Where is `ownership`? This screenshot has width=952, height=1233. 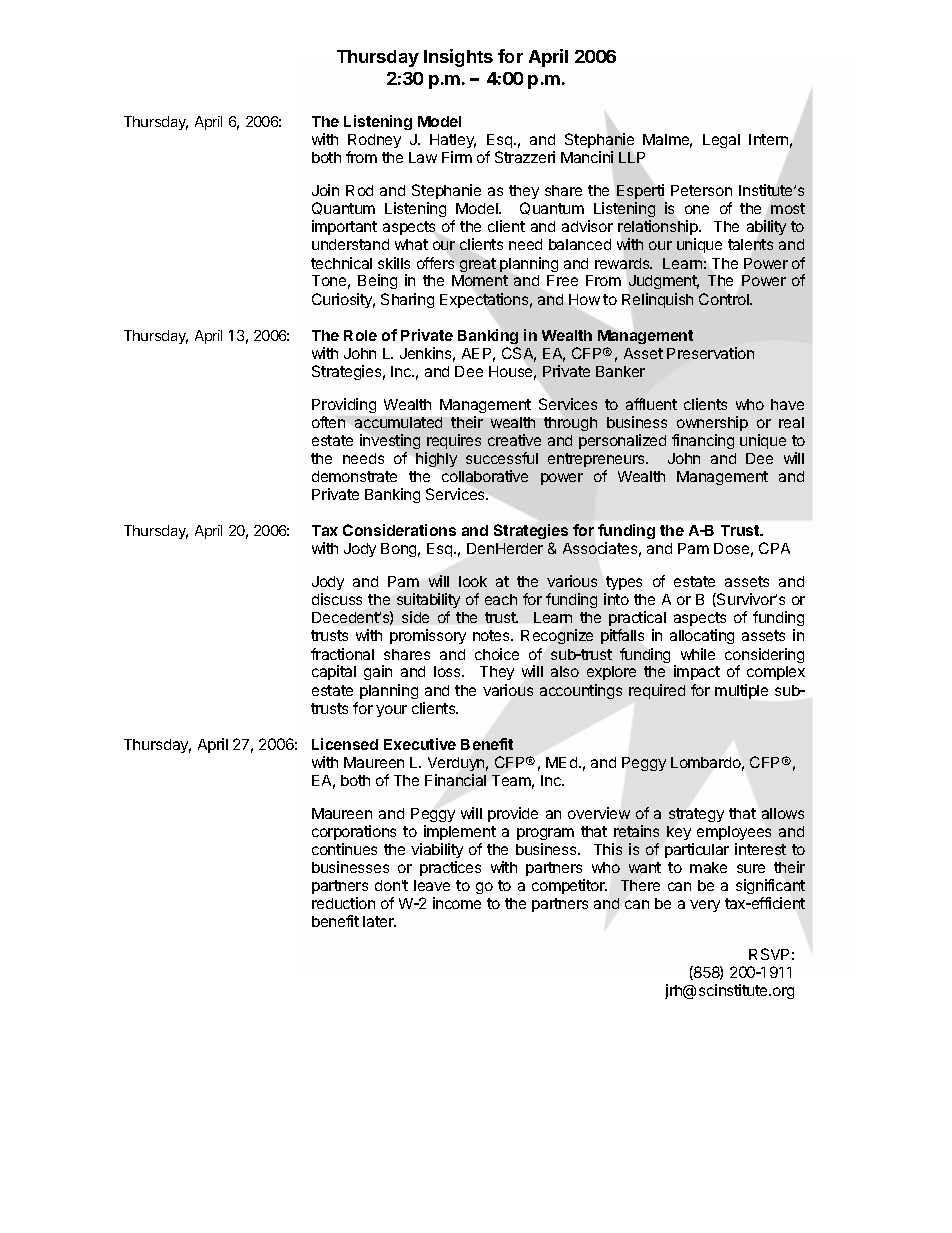
ownership is located at coordinates (712, 423).
